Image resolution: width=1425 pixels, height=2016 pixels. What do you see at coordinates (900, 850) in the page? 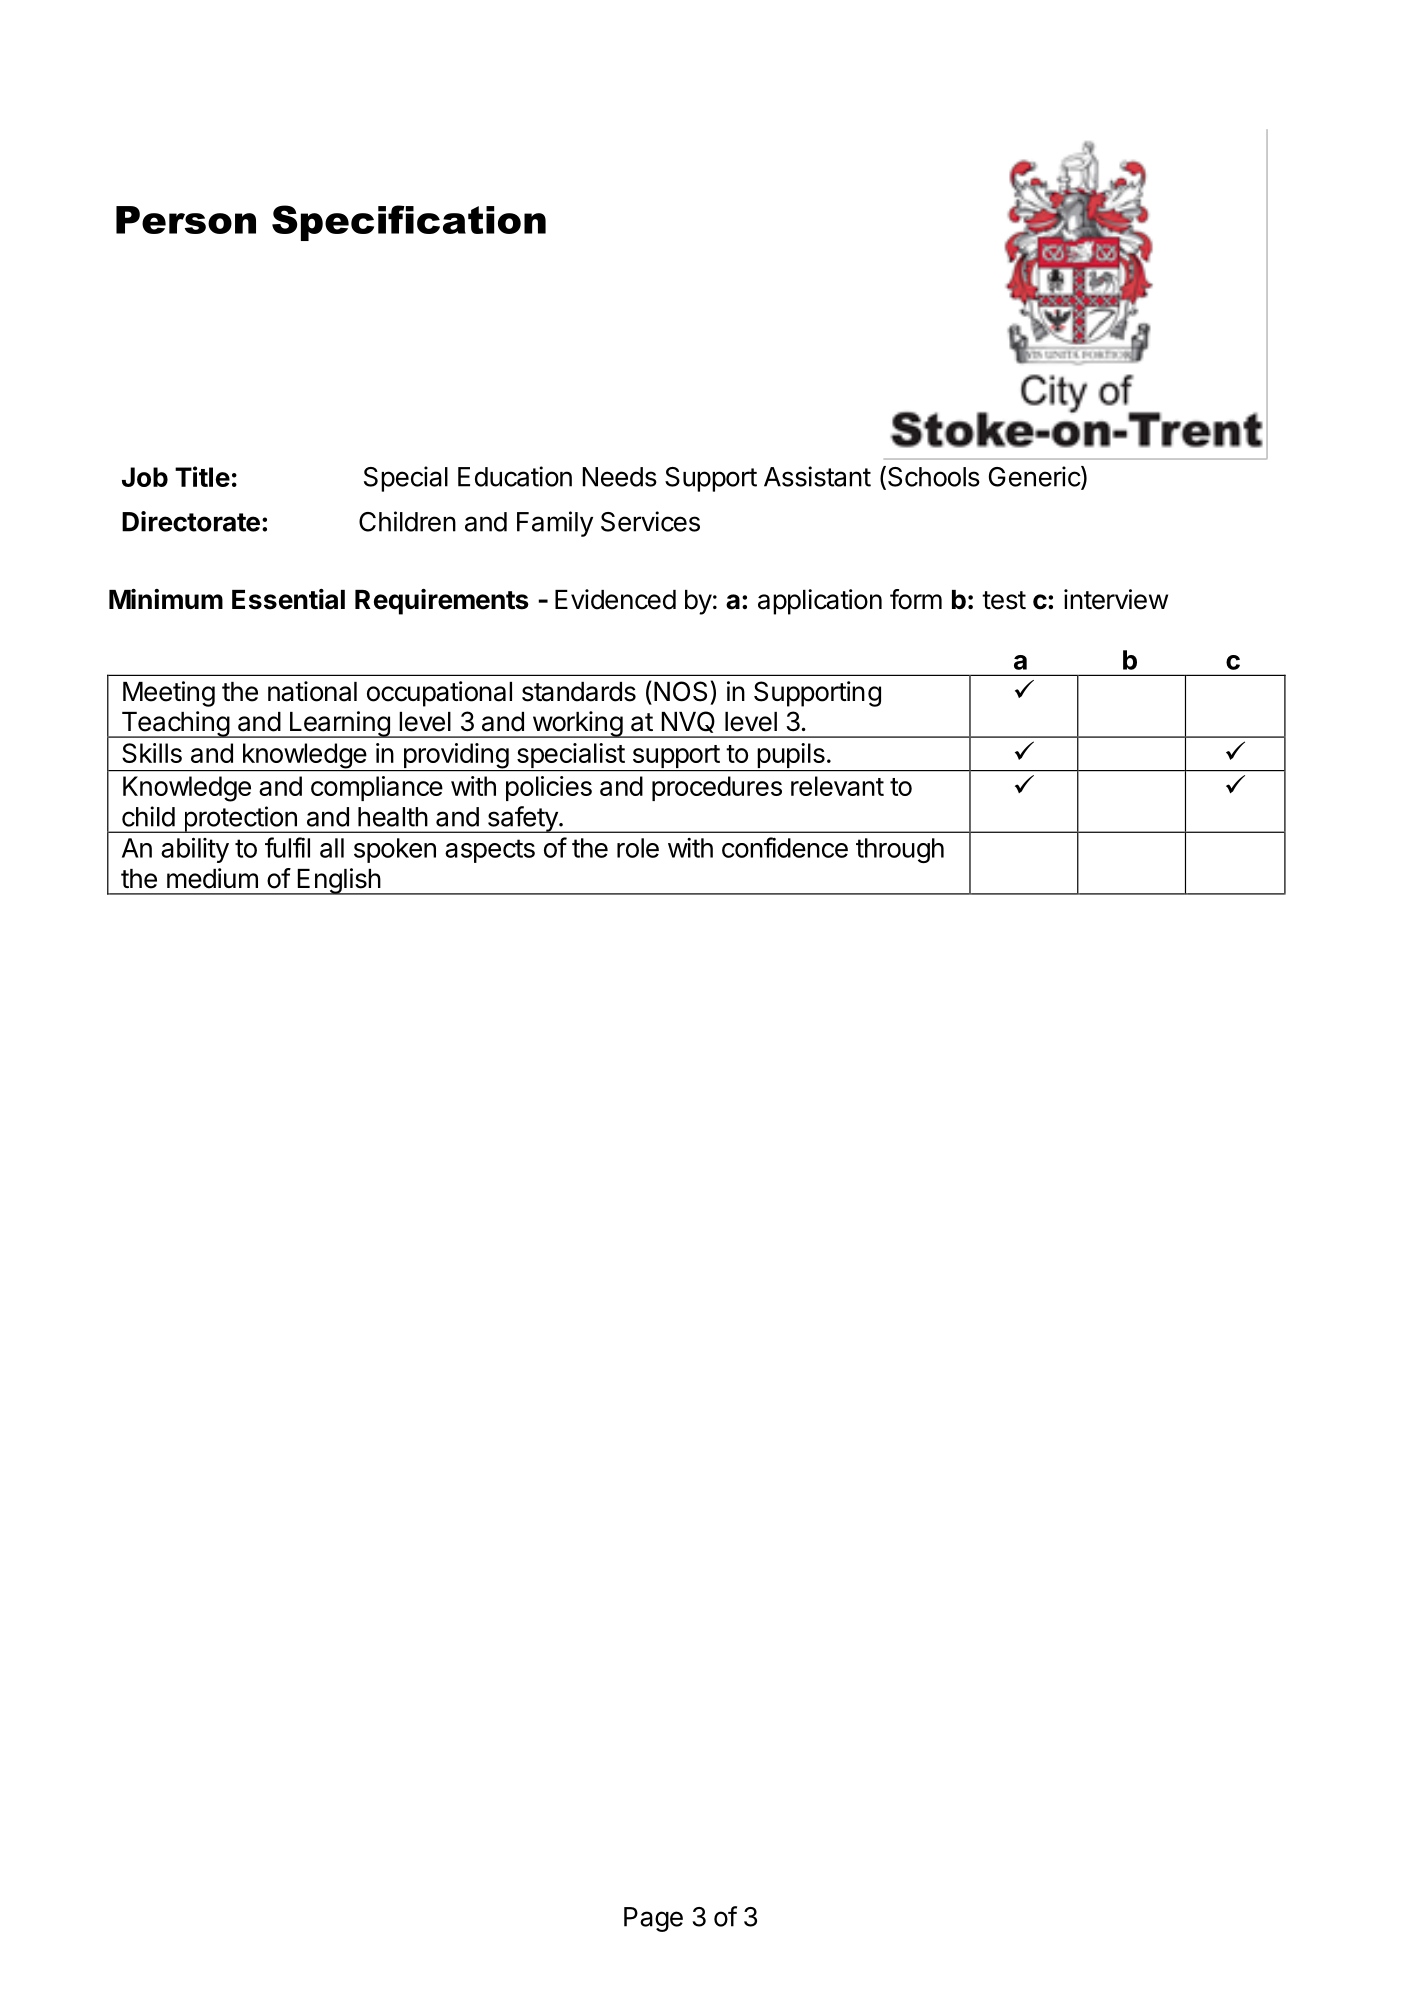
I see `through` at bounding box center [900, 850].
